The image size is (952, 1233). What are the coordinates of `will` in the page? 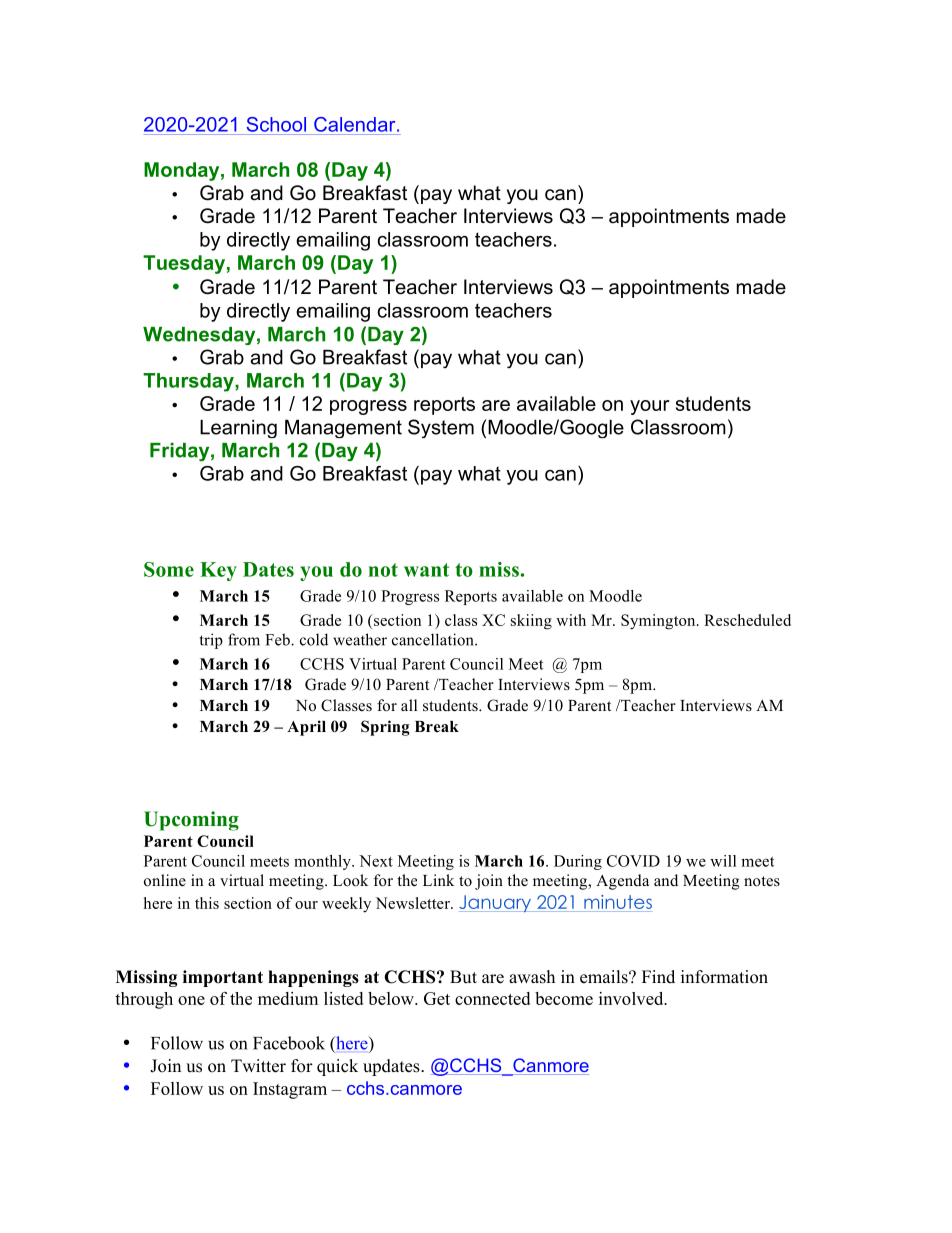 It's located at (723, 861).
